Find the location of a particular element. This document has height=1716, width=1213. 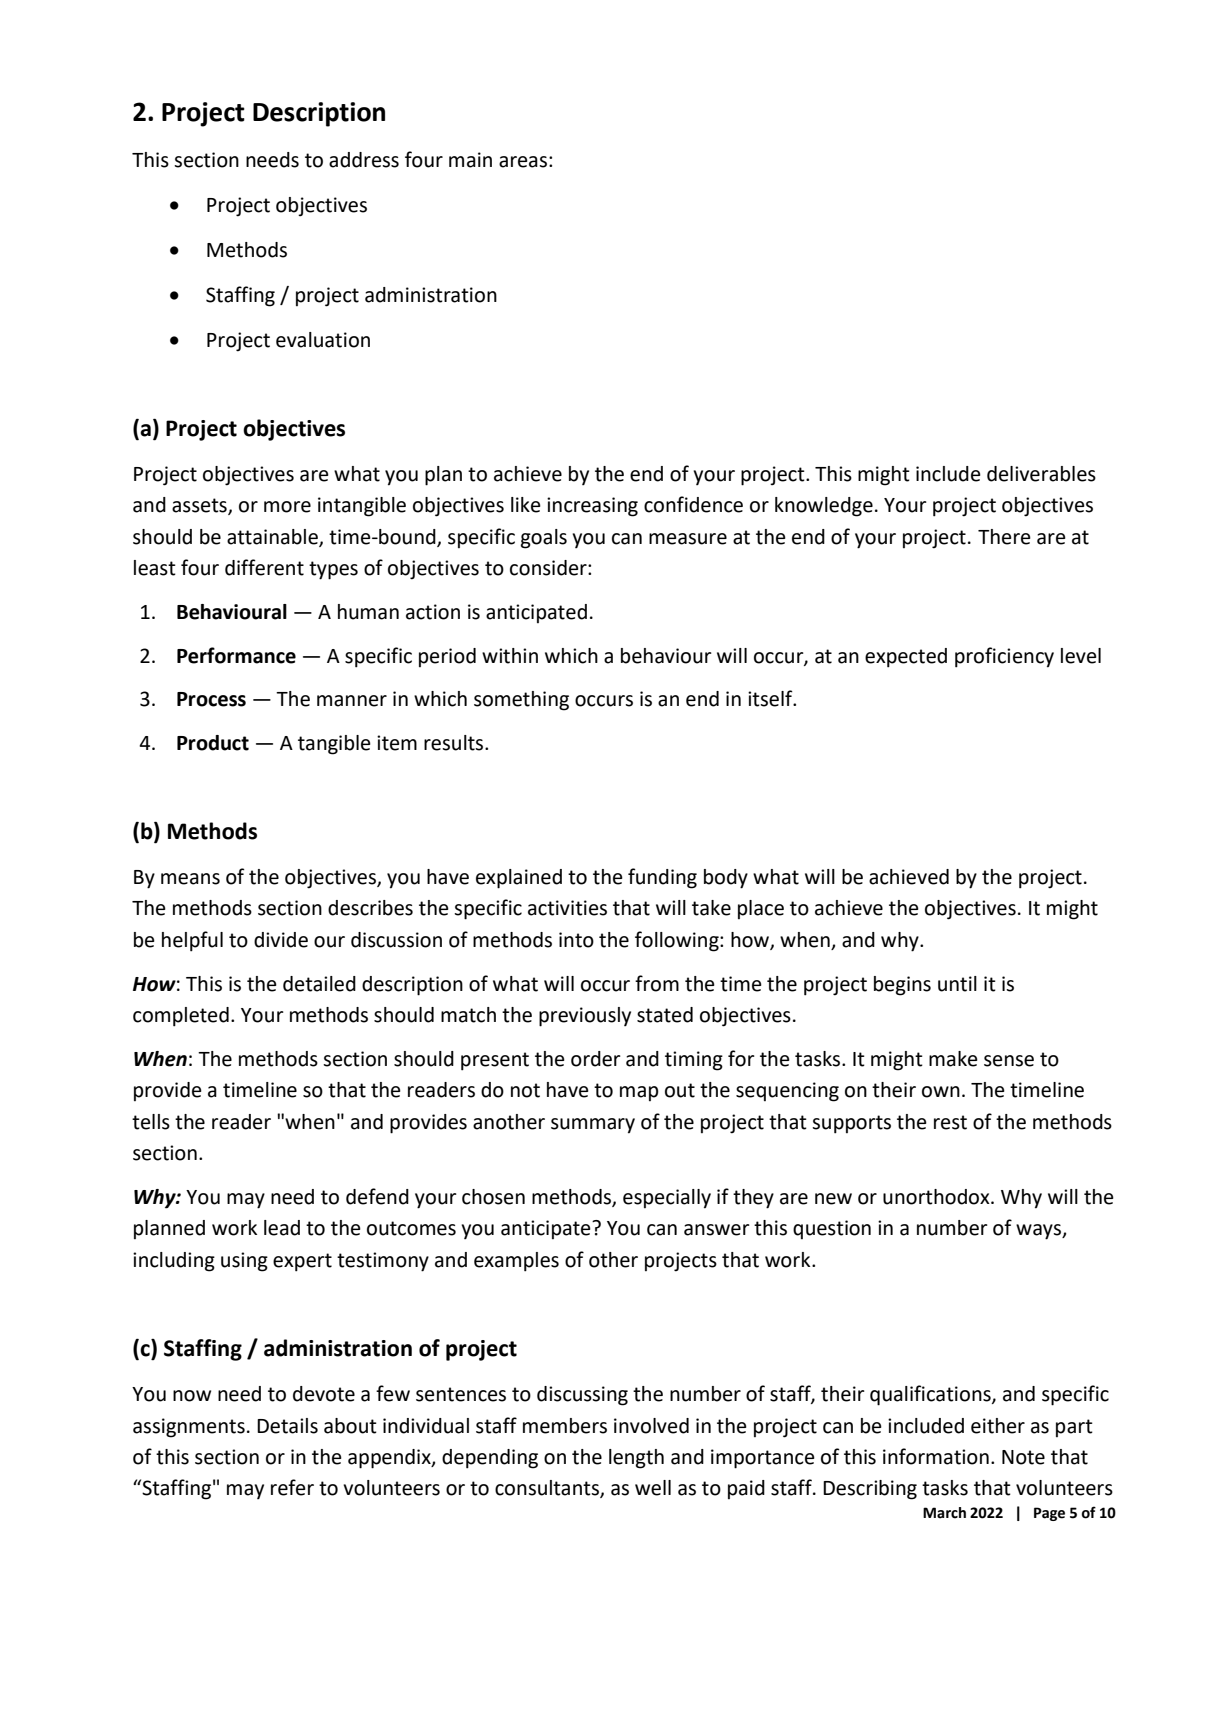

increasing is located at coordinates (592, 507).
